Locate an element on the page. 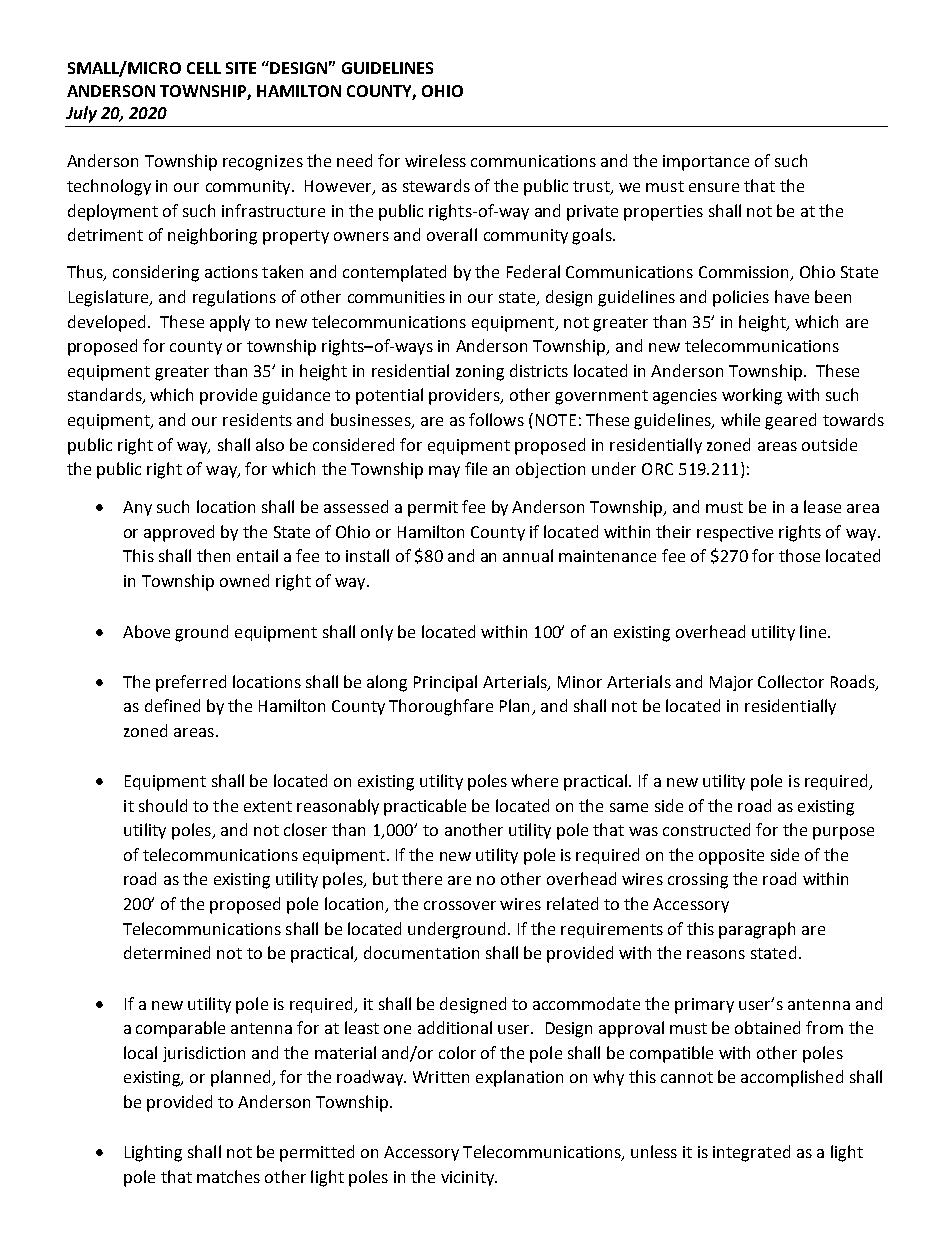 The width and height of the document is (952, 1233). matches is located at coordinates (228, 1176).
